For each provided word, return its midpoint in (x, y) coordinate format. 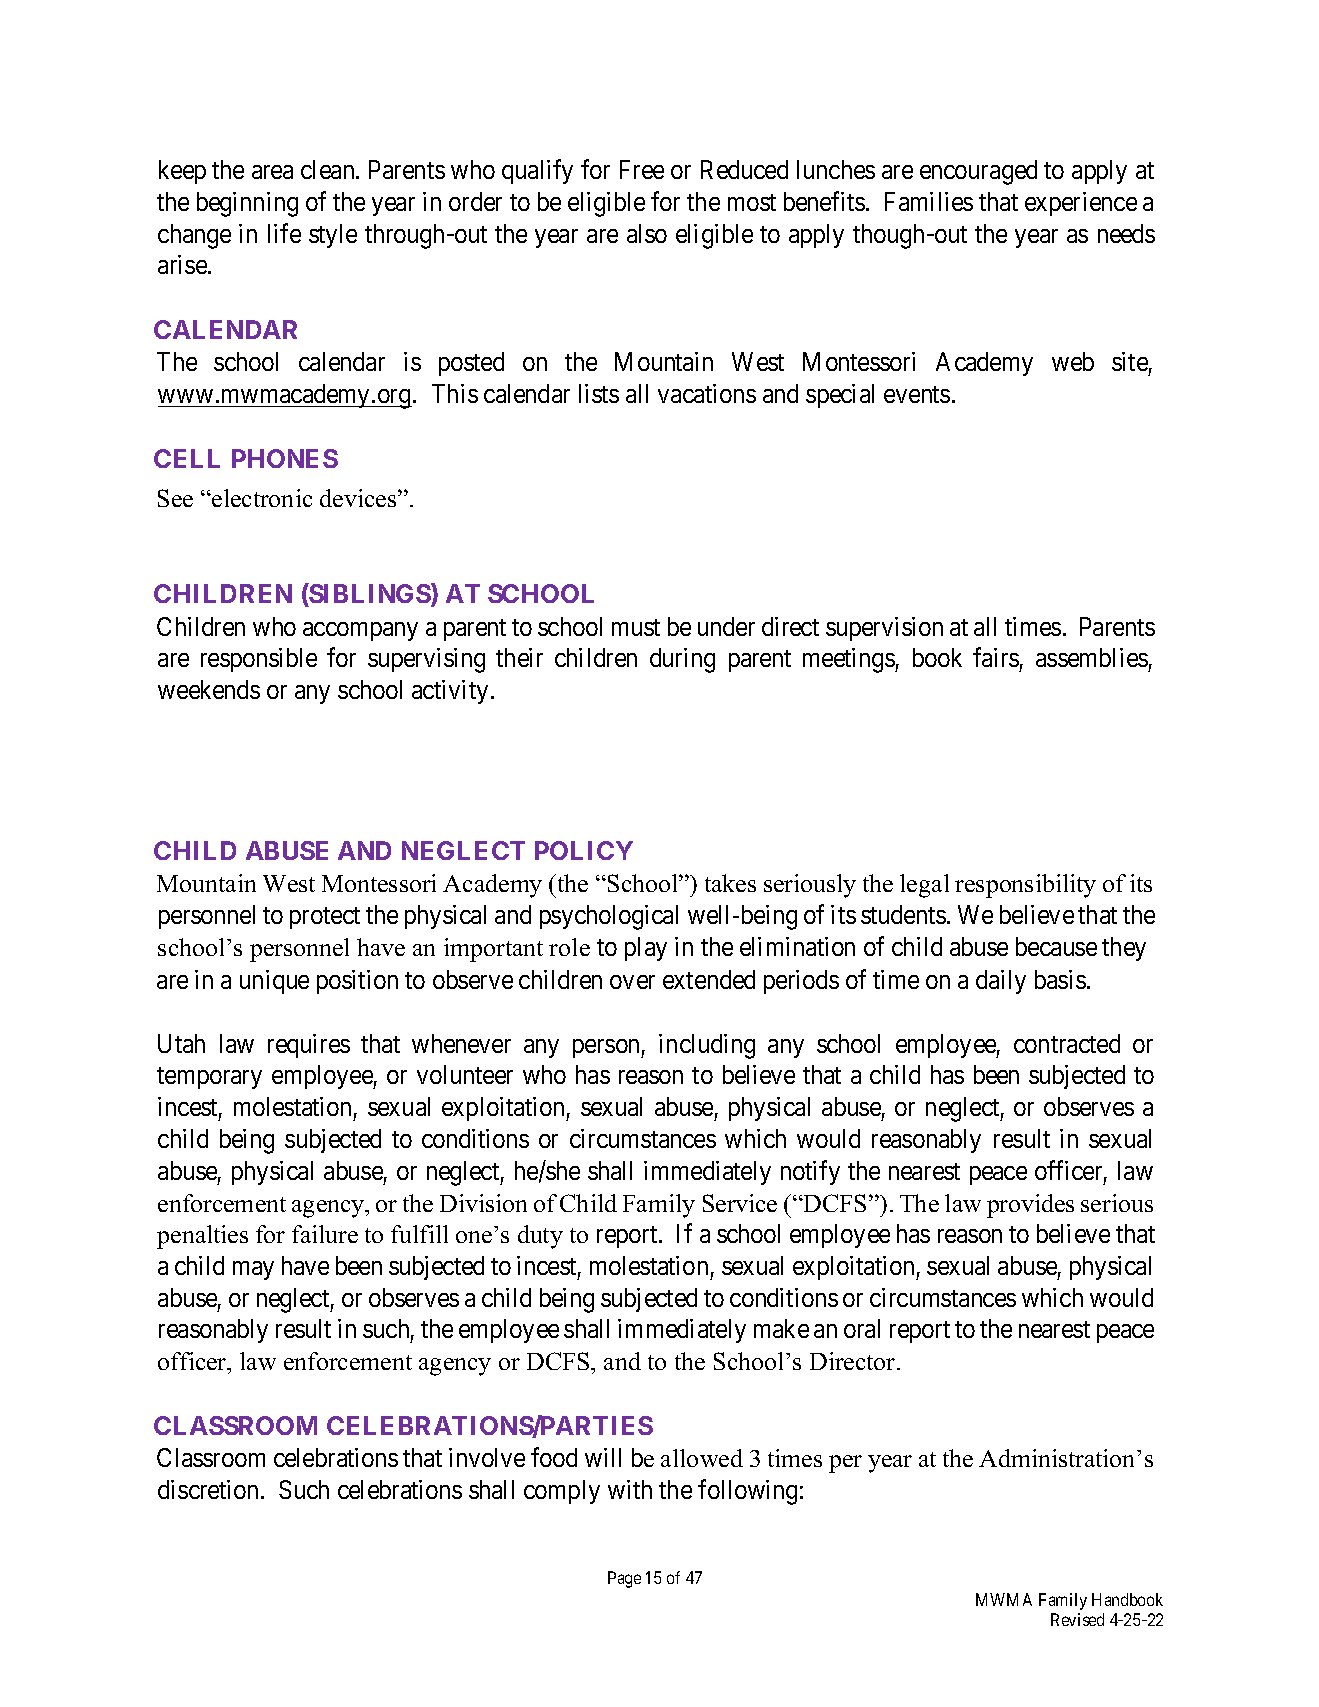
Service (740, 1203)
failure (325, 1234)
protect (325, 918)
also (647, 233)
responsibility (1025, 886)
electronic (261, 498)
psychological (609, 917)
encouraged (978, 172)
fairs (996, 657)
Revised (1077, 1619)
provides (1030, 1206)
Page (624, 1579)
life (284, 233)
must (636, 627)
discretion (208, 1489)
